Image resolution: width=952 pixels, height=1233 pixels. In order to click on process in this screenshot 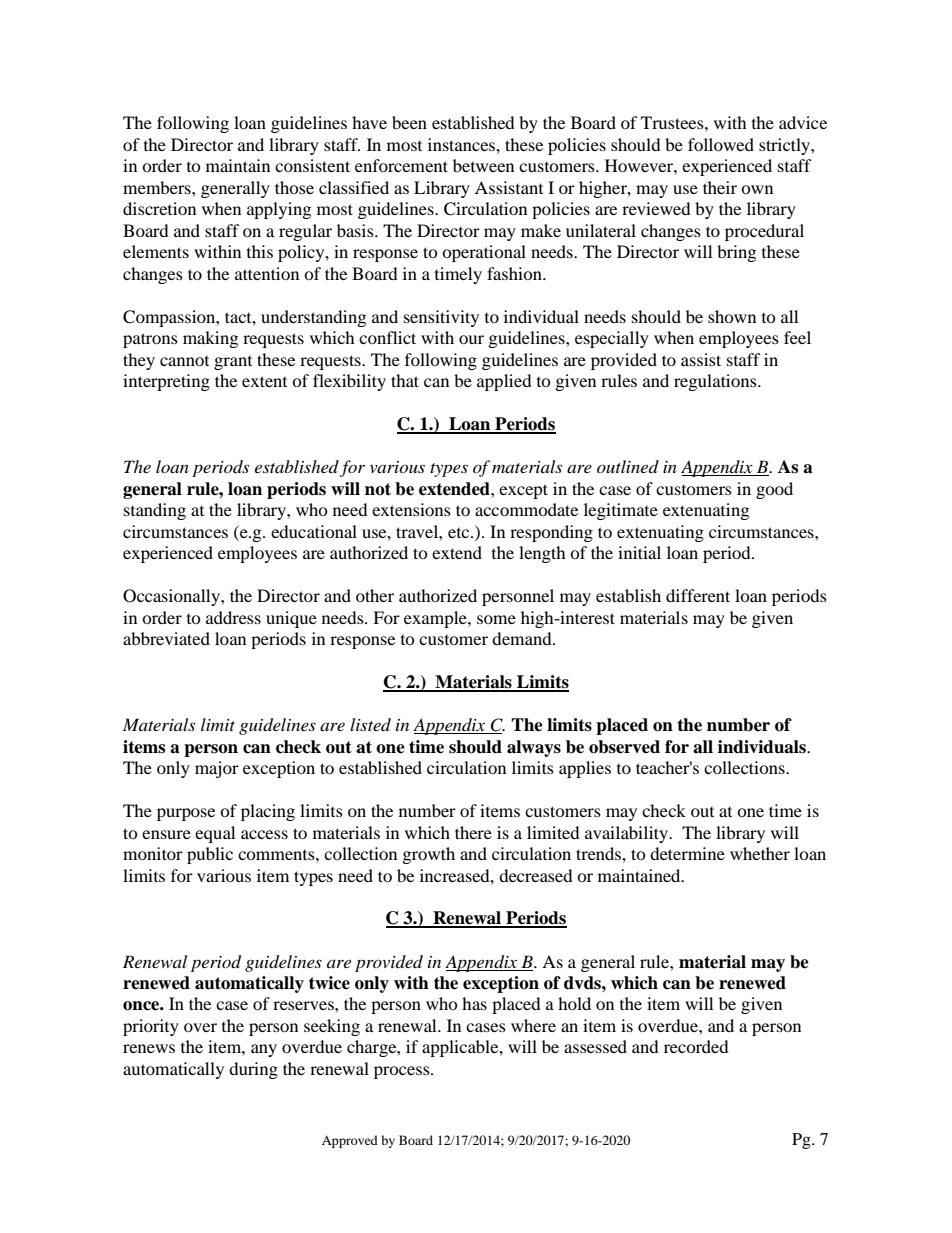, I will do `click(403, 1072)`.
